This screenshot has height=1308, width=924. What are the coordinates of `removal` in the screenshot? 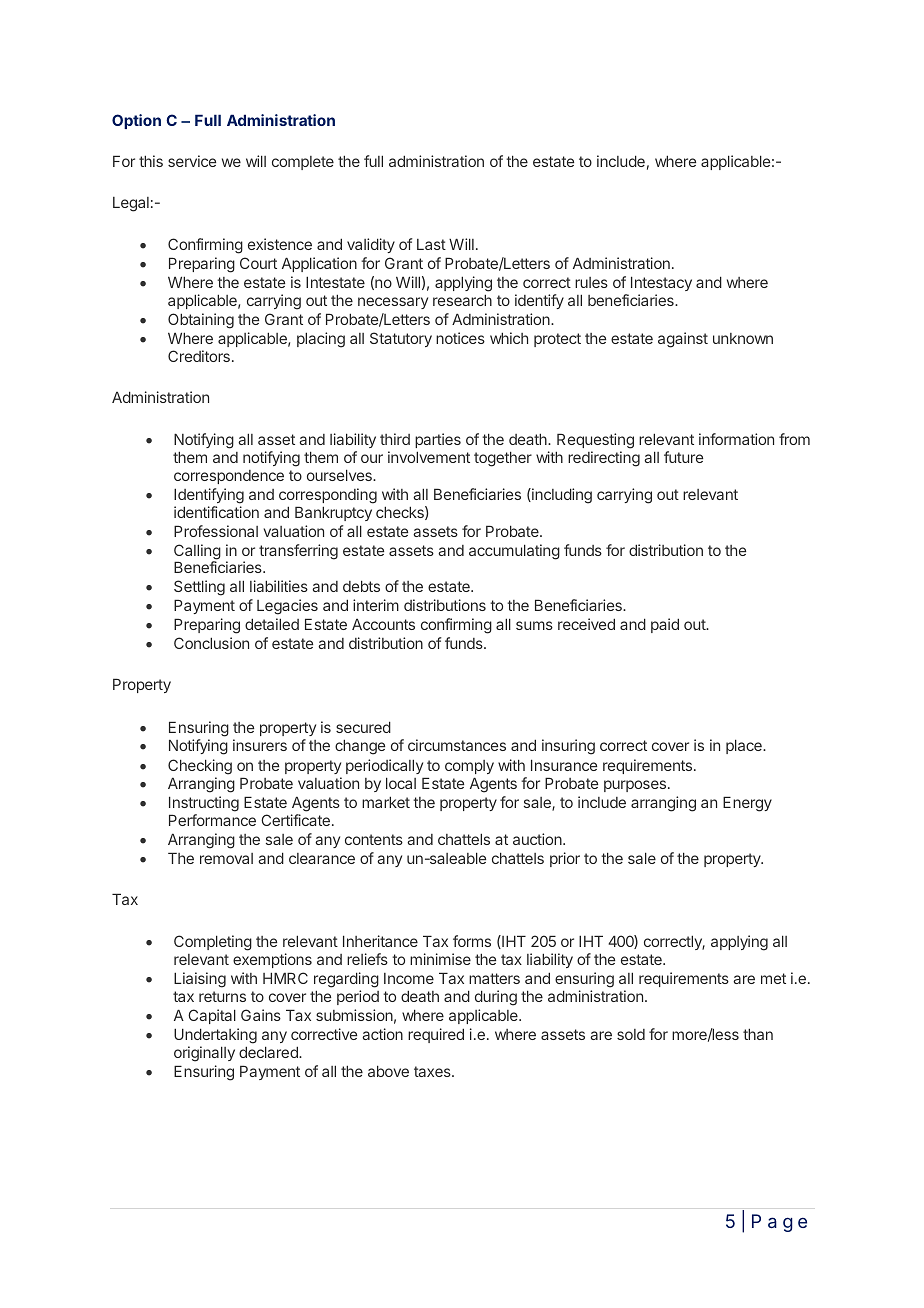 It's located at (226, 858).
